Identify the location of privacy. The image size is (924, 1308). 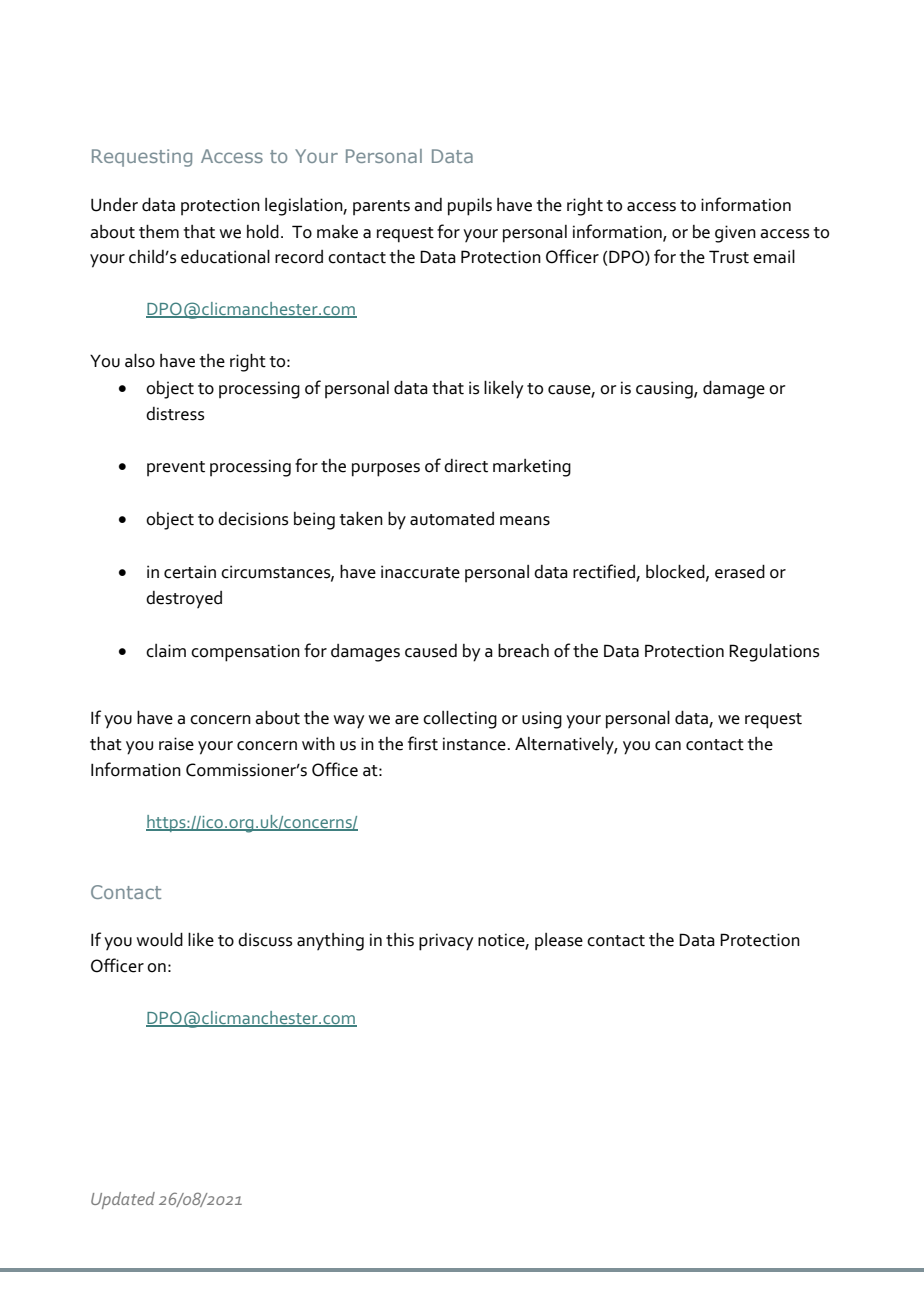
(446, 942).
